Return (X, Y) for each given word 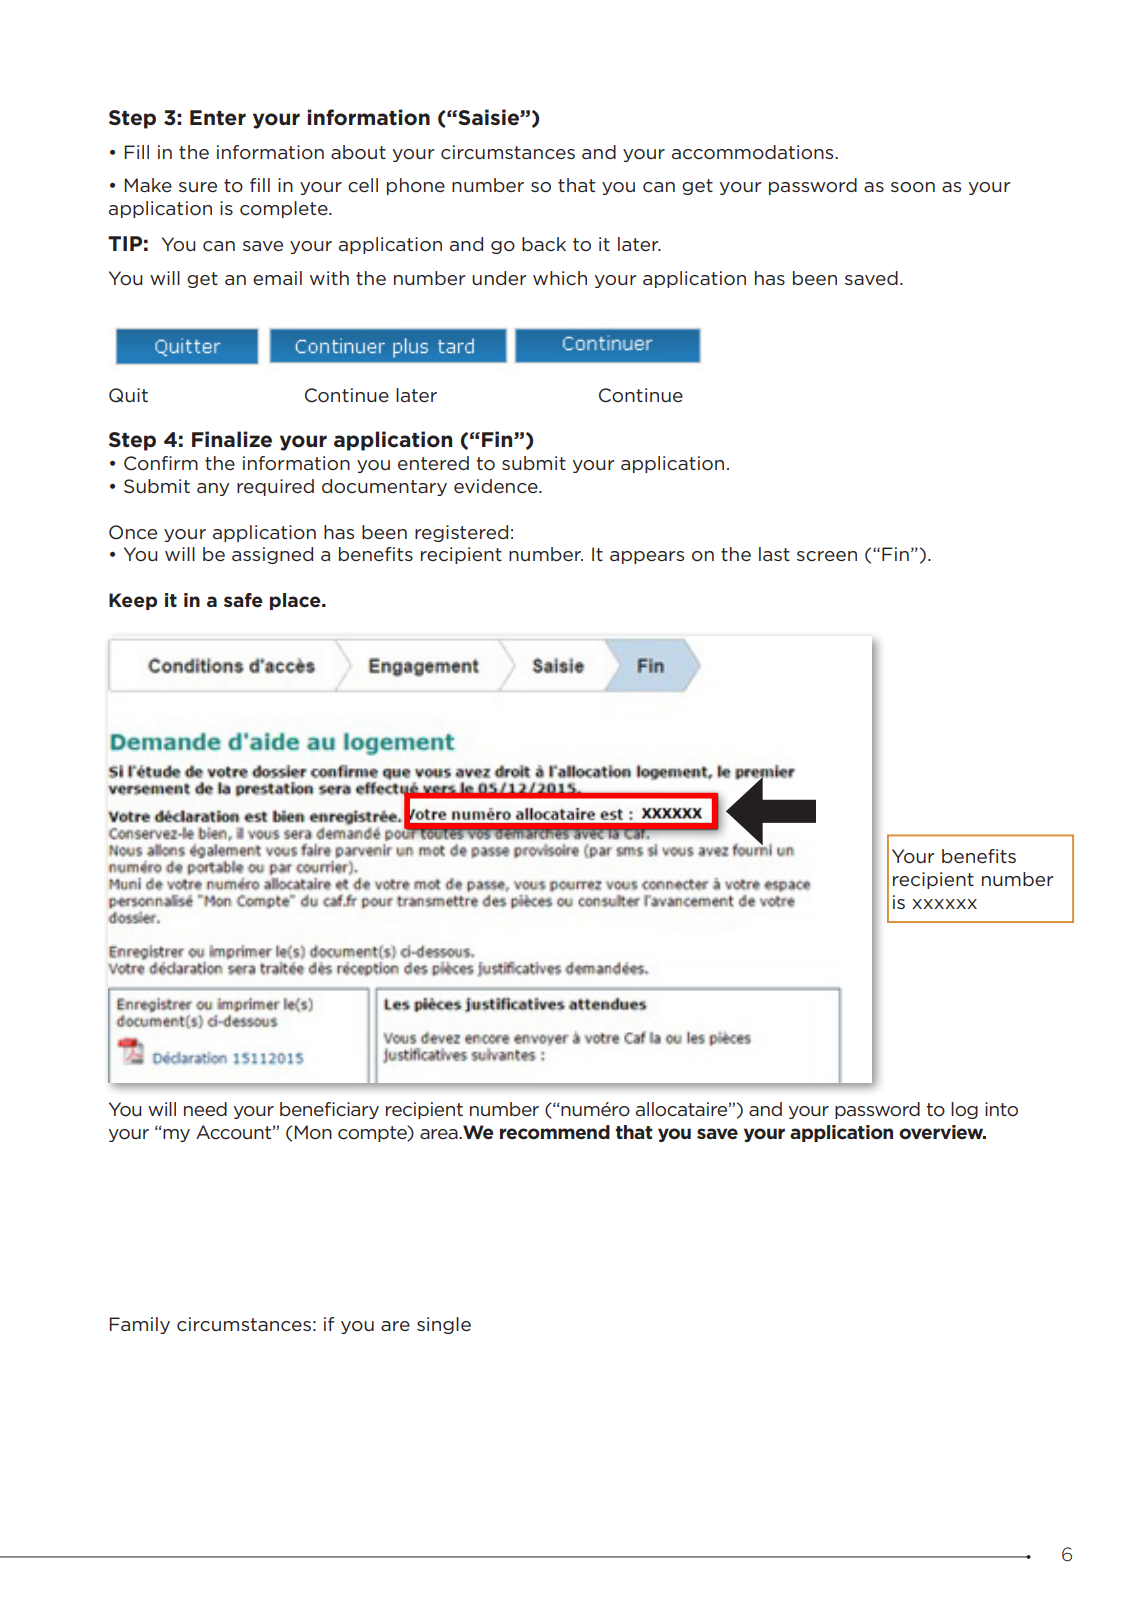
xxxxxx (944, 904)
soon (913, 187)
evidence (497, 486)
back (544, 244)
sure (198, 187)
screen (827, 556)
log (964, 1110)
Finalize (232, 439)
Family (140, 1325)
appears (647, 557)
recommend (555, 1132)
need (205, 1109)
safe (243, 600)
